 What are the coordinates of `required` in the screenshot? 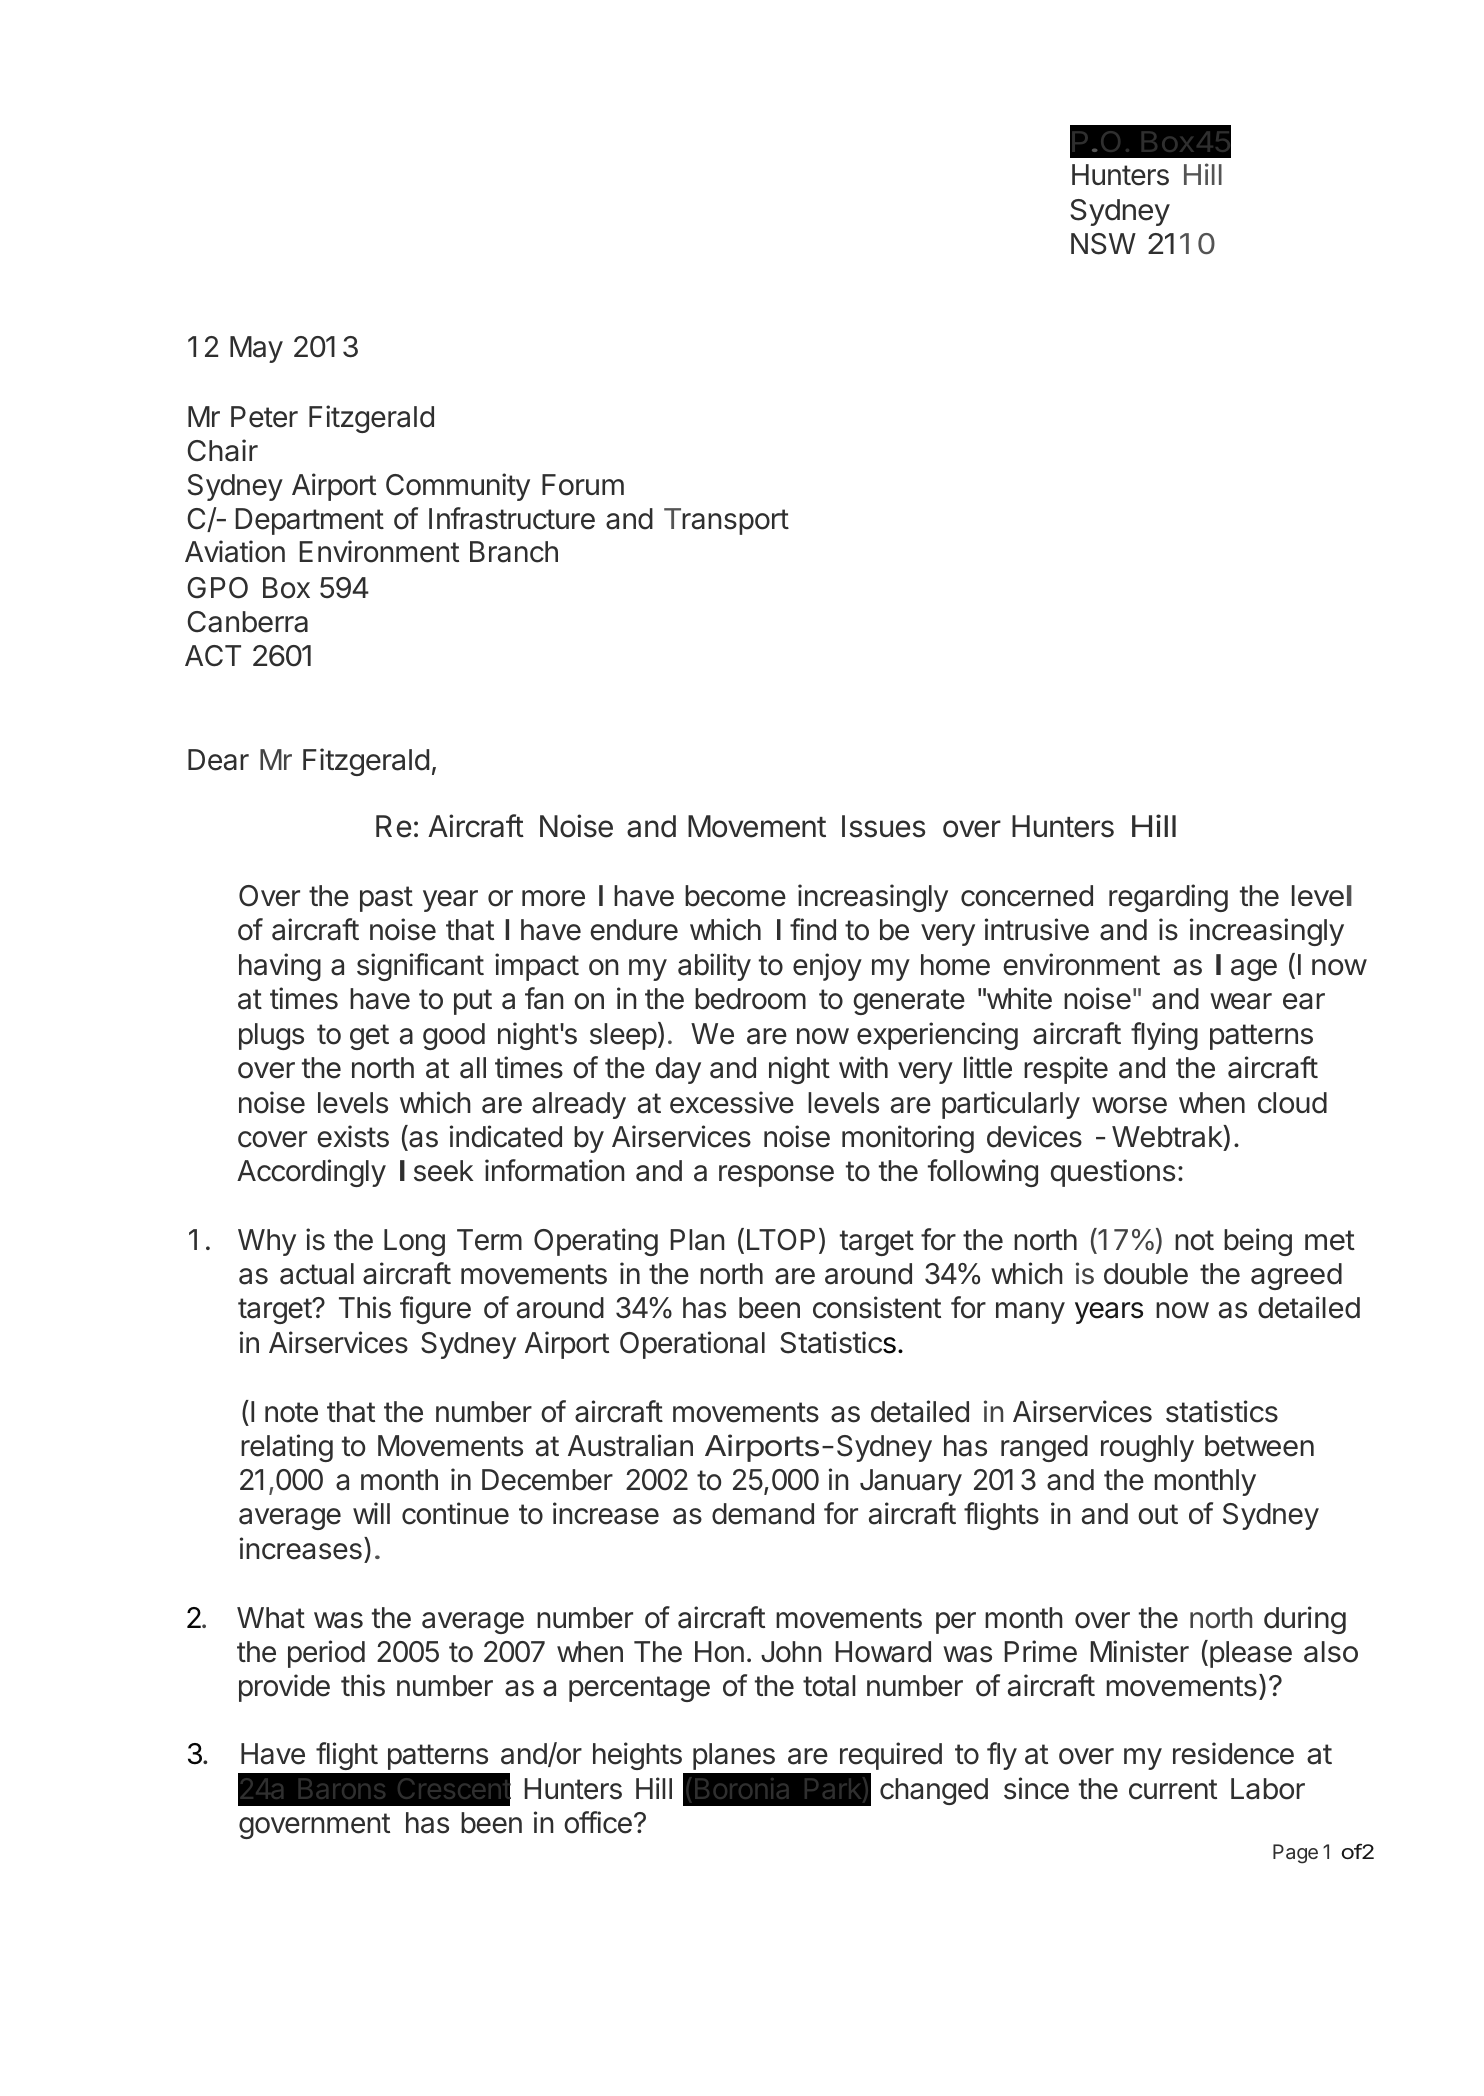 It's located at (891, 1756).
